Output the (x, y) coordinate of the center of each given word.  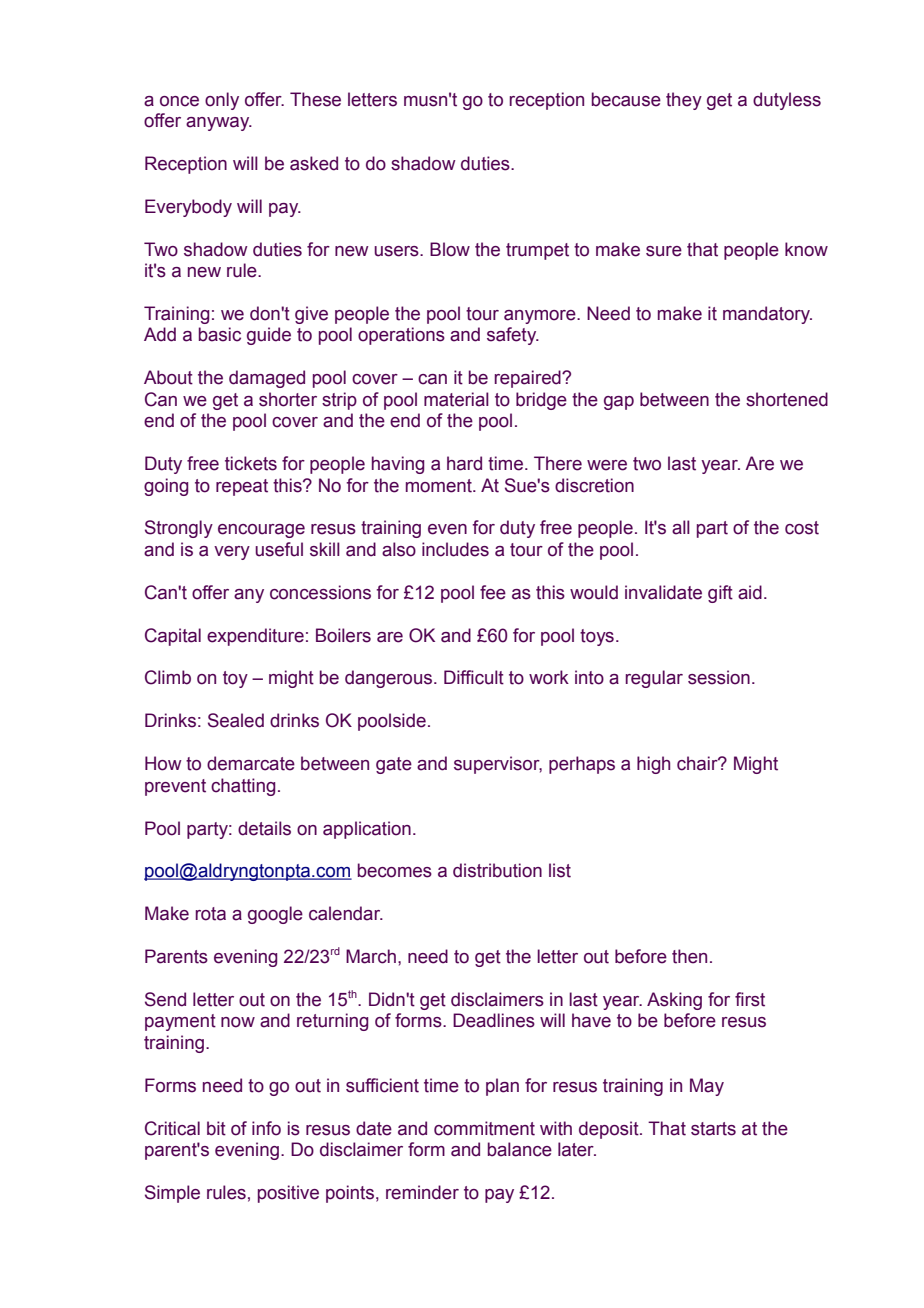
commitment (484, 1128)
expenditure (255, 637)
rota (210, 914)
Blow (450, 249)
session (719, 677)
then (689, 956)
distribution (497, 870)
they (684, 101)
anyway (219, 124)
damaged (267, 379)
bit (216, 1128)
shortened (787, 399)
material (456, 399)
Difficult (474, 677)
